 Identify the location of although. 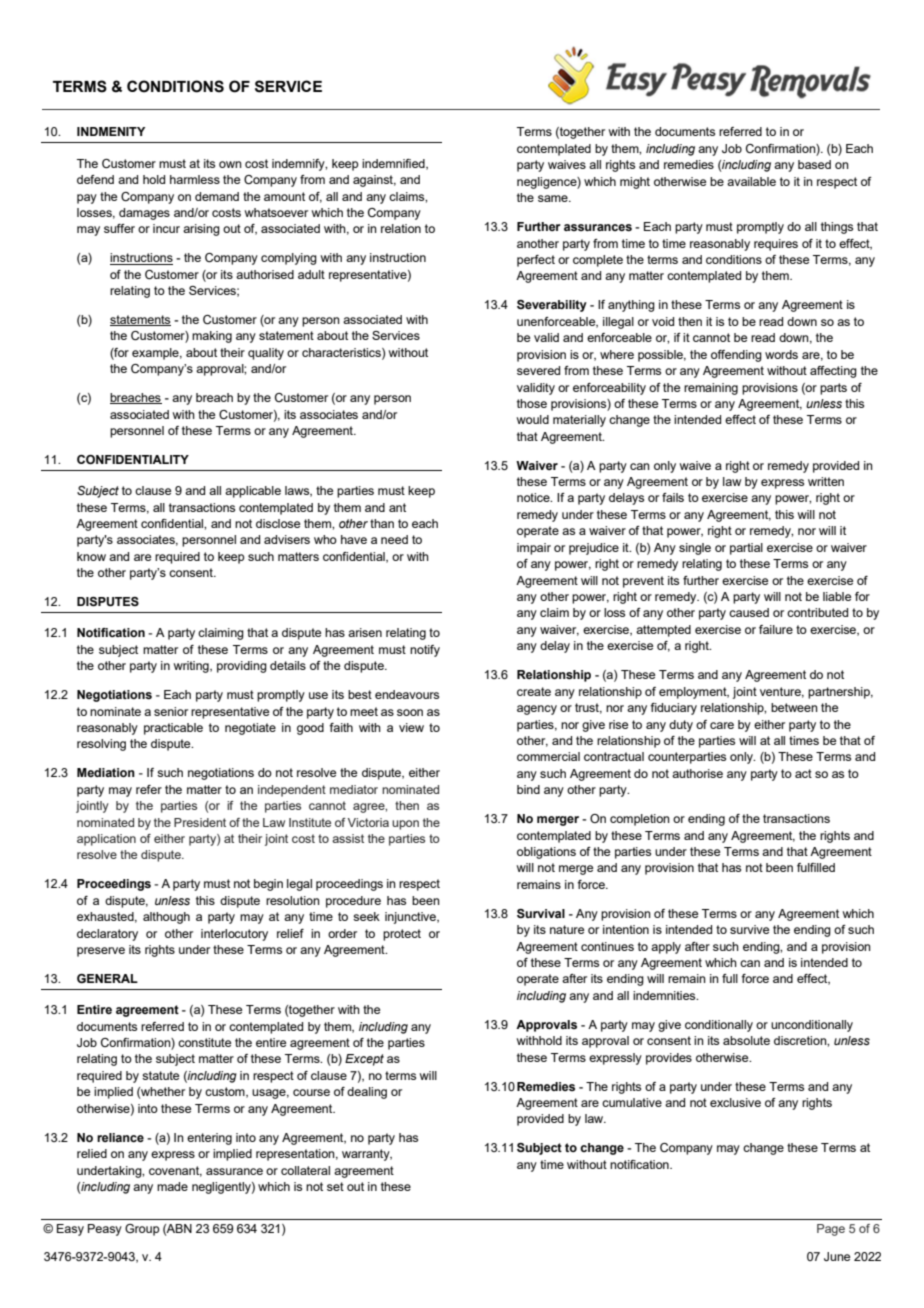
(166, 918).
